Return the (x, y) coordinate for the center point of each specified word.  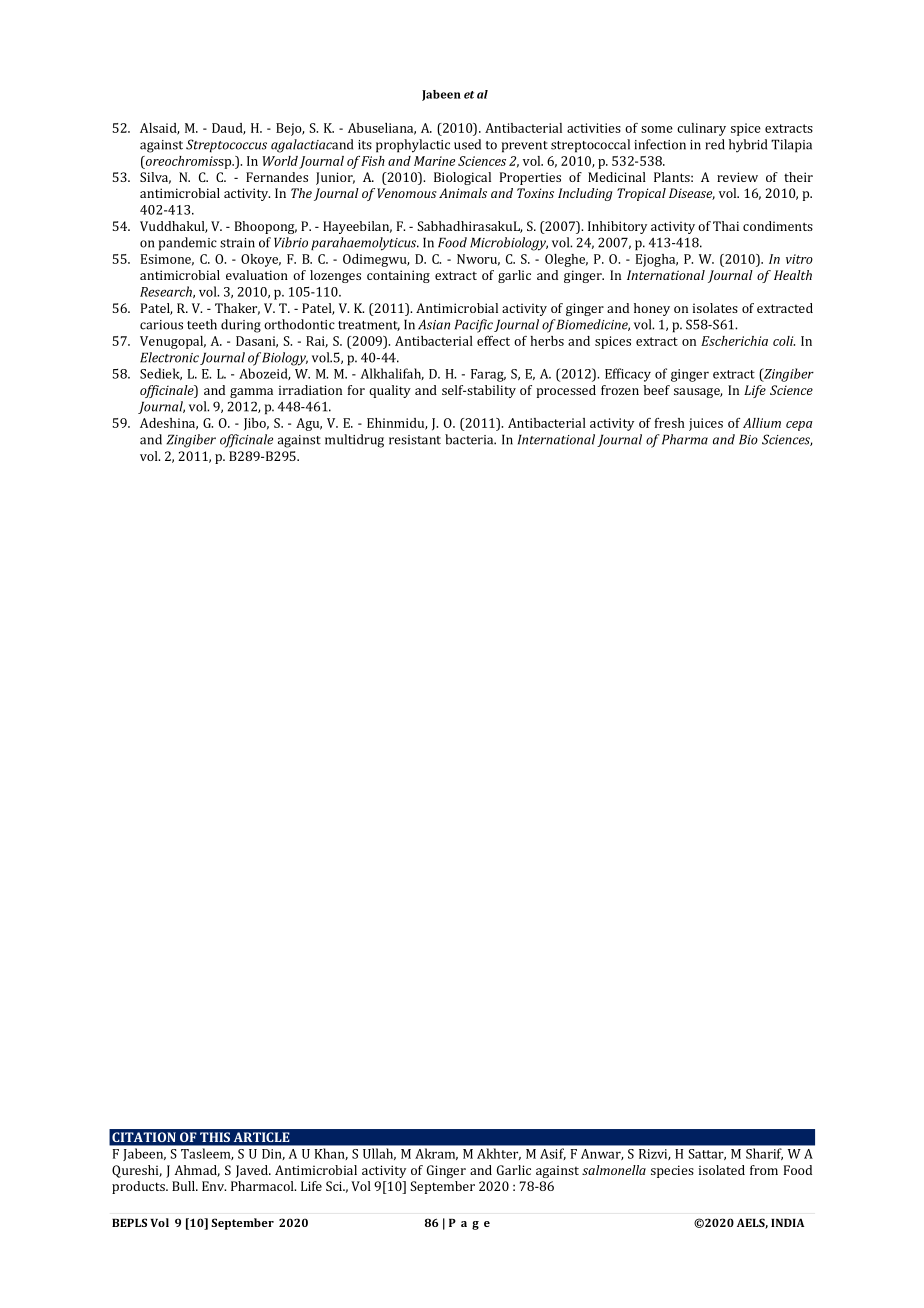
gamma (251, 393)
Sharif (764, 1154)
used (467, 144)
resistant (415, 440)
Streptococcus (226, 146)
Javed (253, 1171)
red (715, 144)
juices (706, 424)
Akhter (499, 1154)
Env (214, 1186)
